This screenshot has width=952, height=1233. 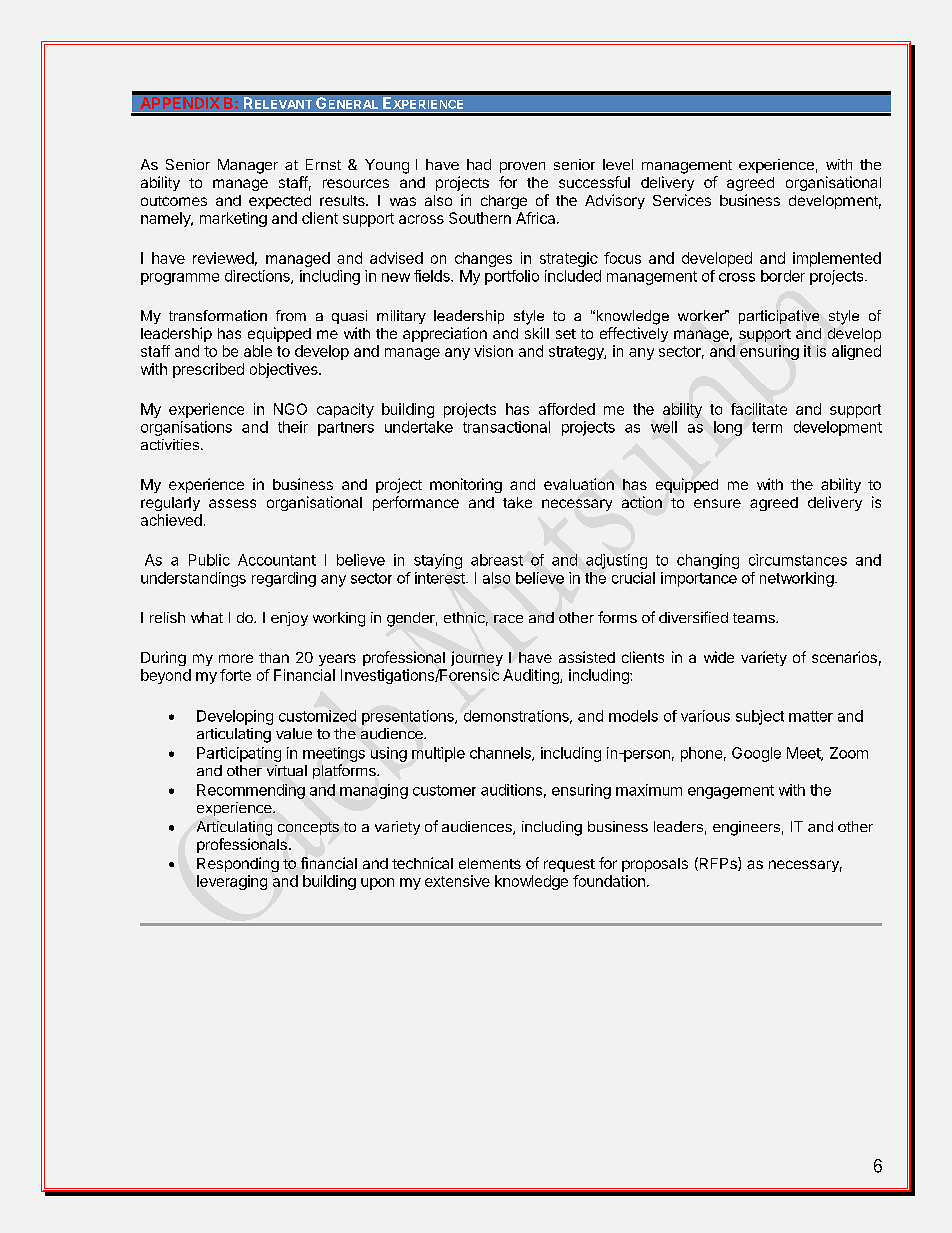 What do you see at coordinates (280, 202) in the screenshot?
I see `expected` at bounding box center [280, 202].
